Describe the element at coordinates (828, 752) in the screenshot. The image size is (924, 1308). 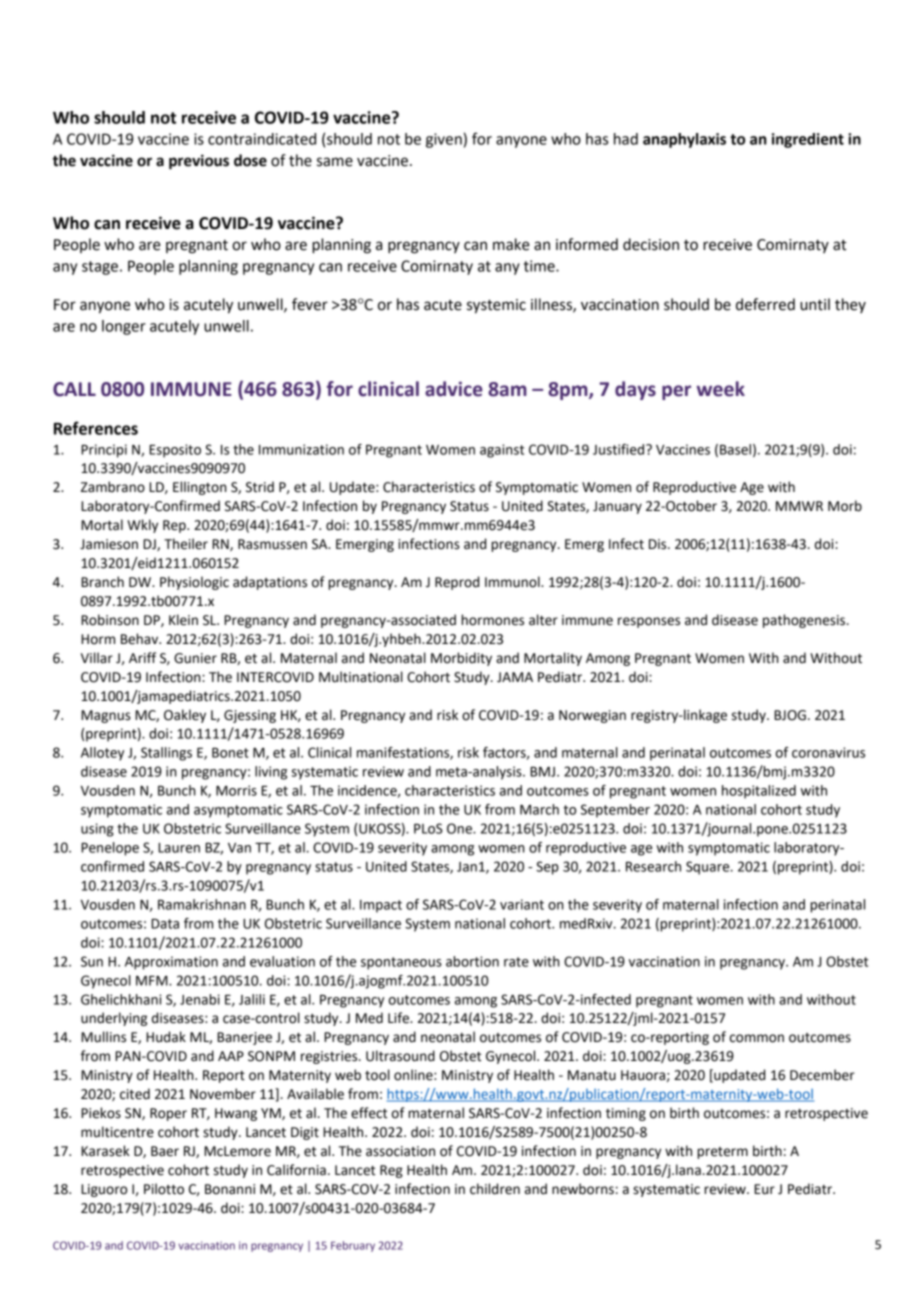
I see `coronavirus` at that location.
